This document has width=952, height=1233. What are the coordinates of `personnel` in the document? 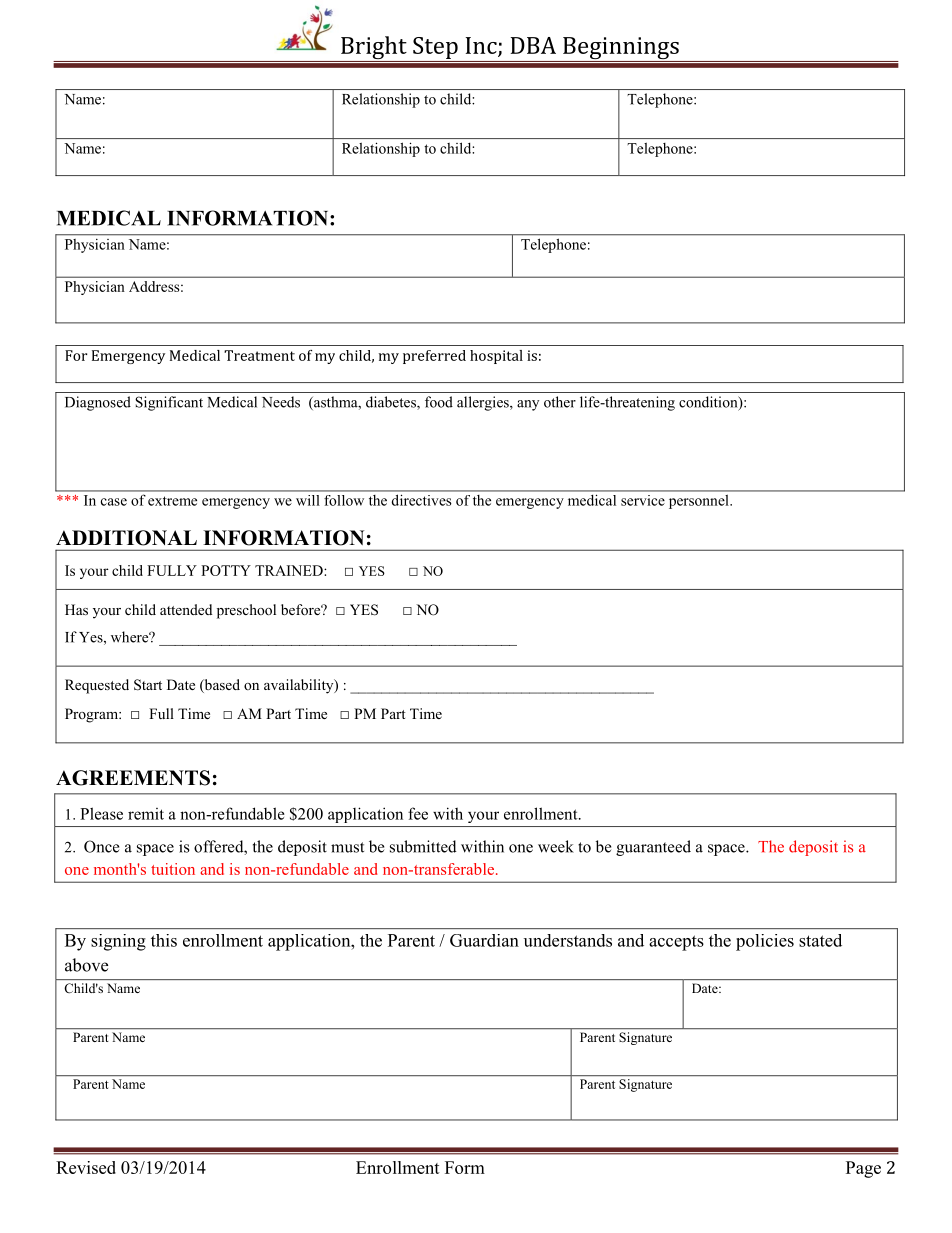 It's located at (700, 502).
